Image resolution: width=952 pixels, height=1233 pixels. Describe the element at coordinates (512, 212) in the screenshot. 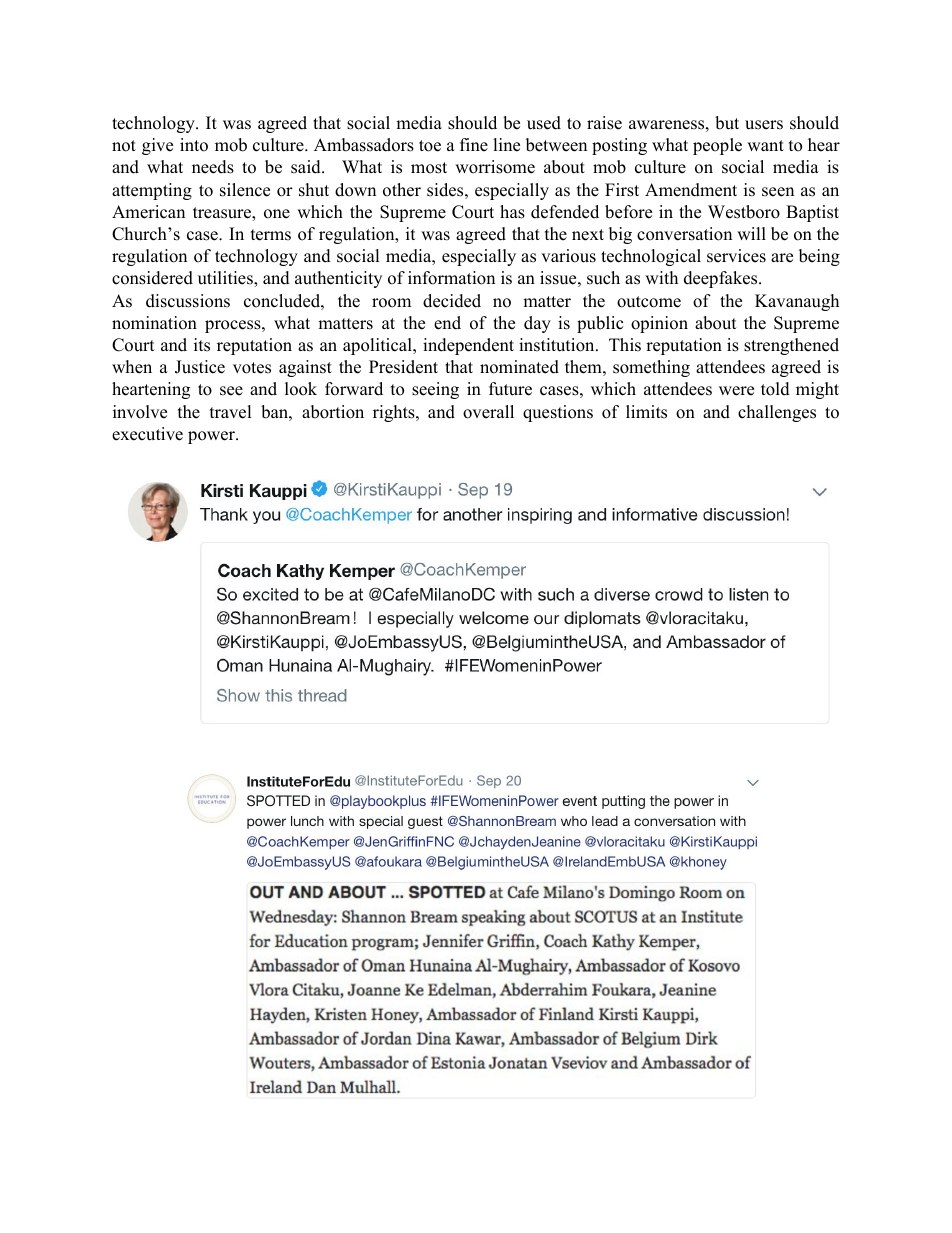

I see `has` at that location.
